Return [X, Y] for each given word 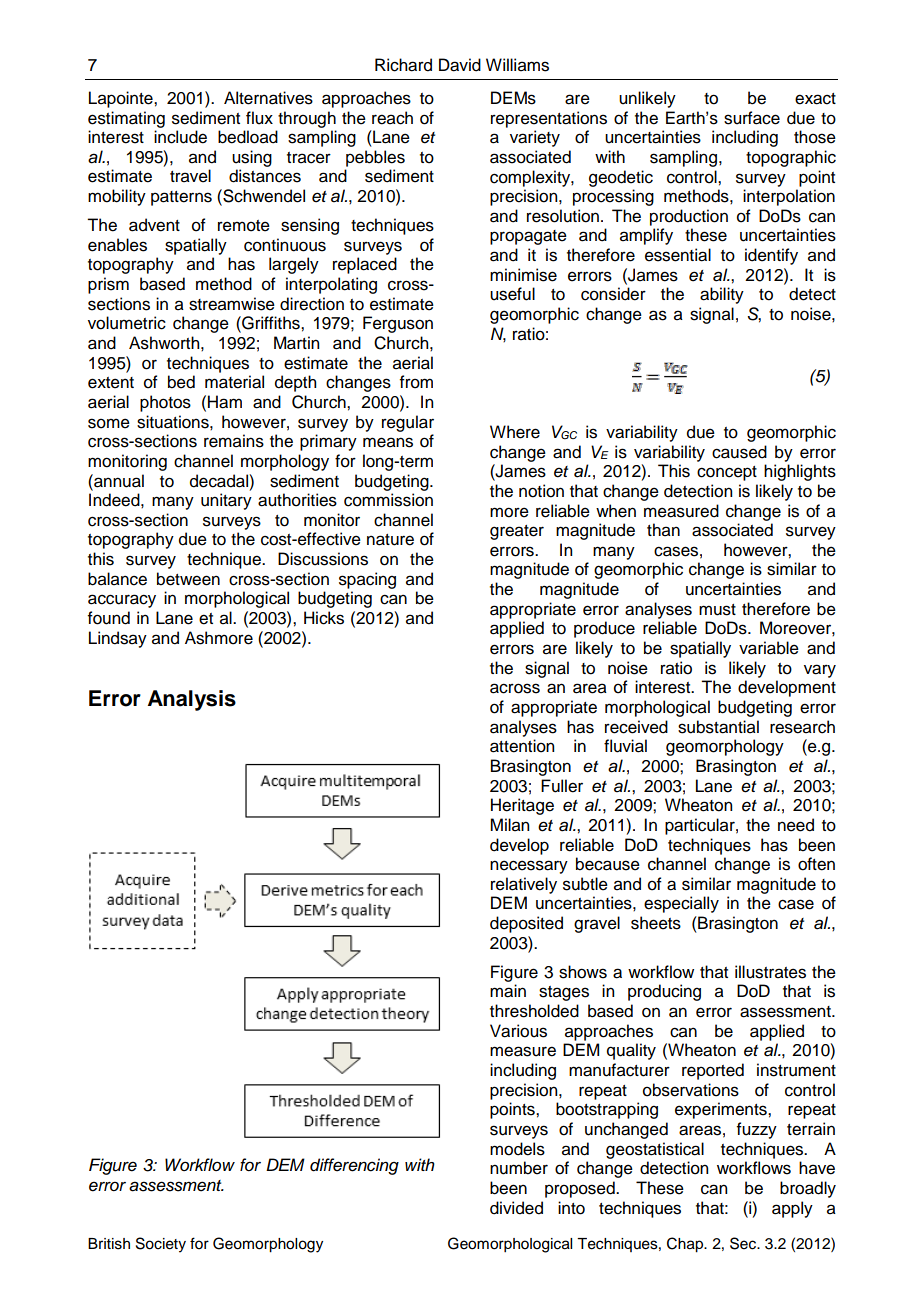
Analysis [192, 700]
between [188, 579]
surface [752, 118]
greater [517, 532]
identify [771, 256]
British [109, 1244]
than [663, 530]
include [180, 137]
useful [512, 294]
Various [518, 1031]
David [460, 65]
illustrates [770, 972]
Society [161, 1245]
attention [522, 746]
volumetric [127, 323]
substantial [718, 727]
